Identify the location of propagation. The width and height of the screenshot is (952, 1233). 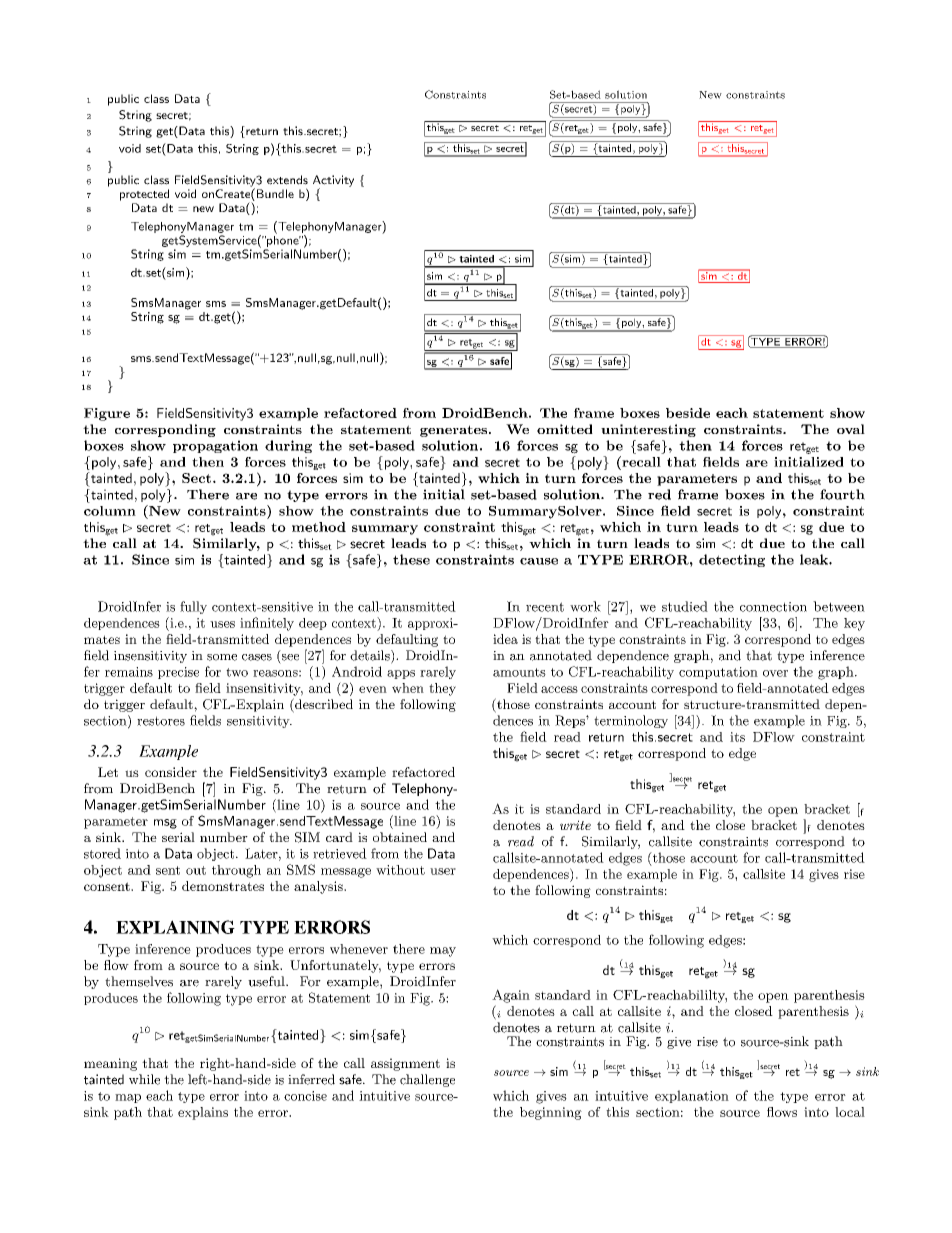
(215, 446).
